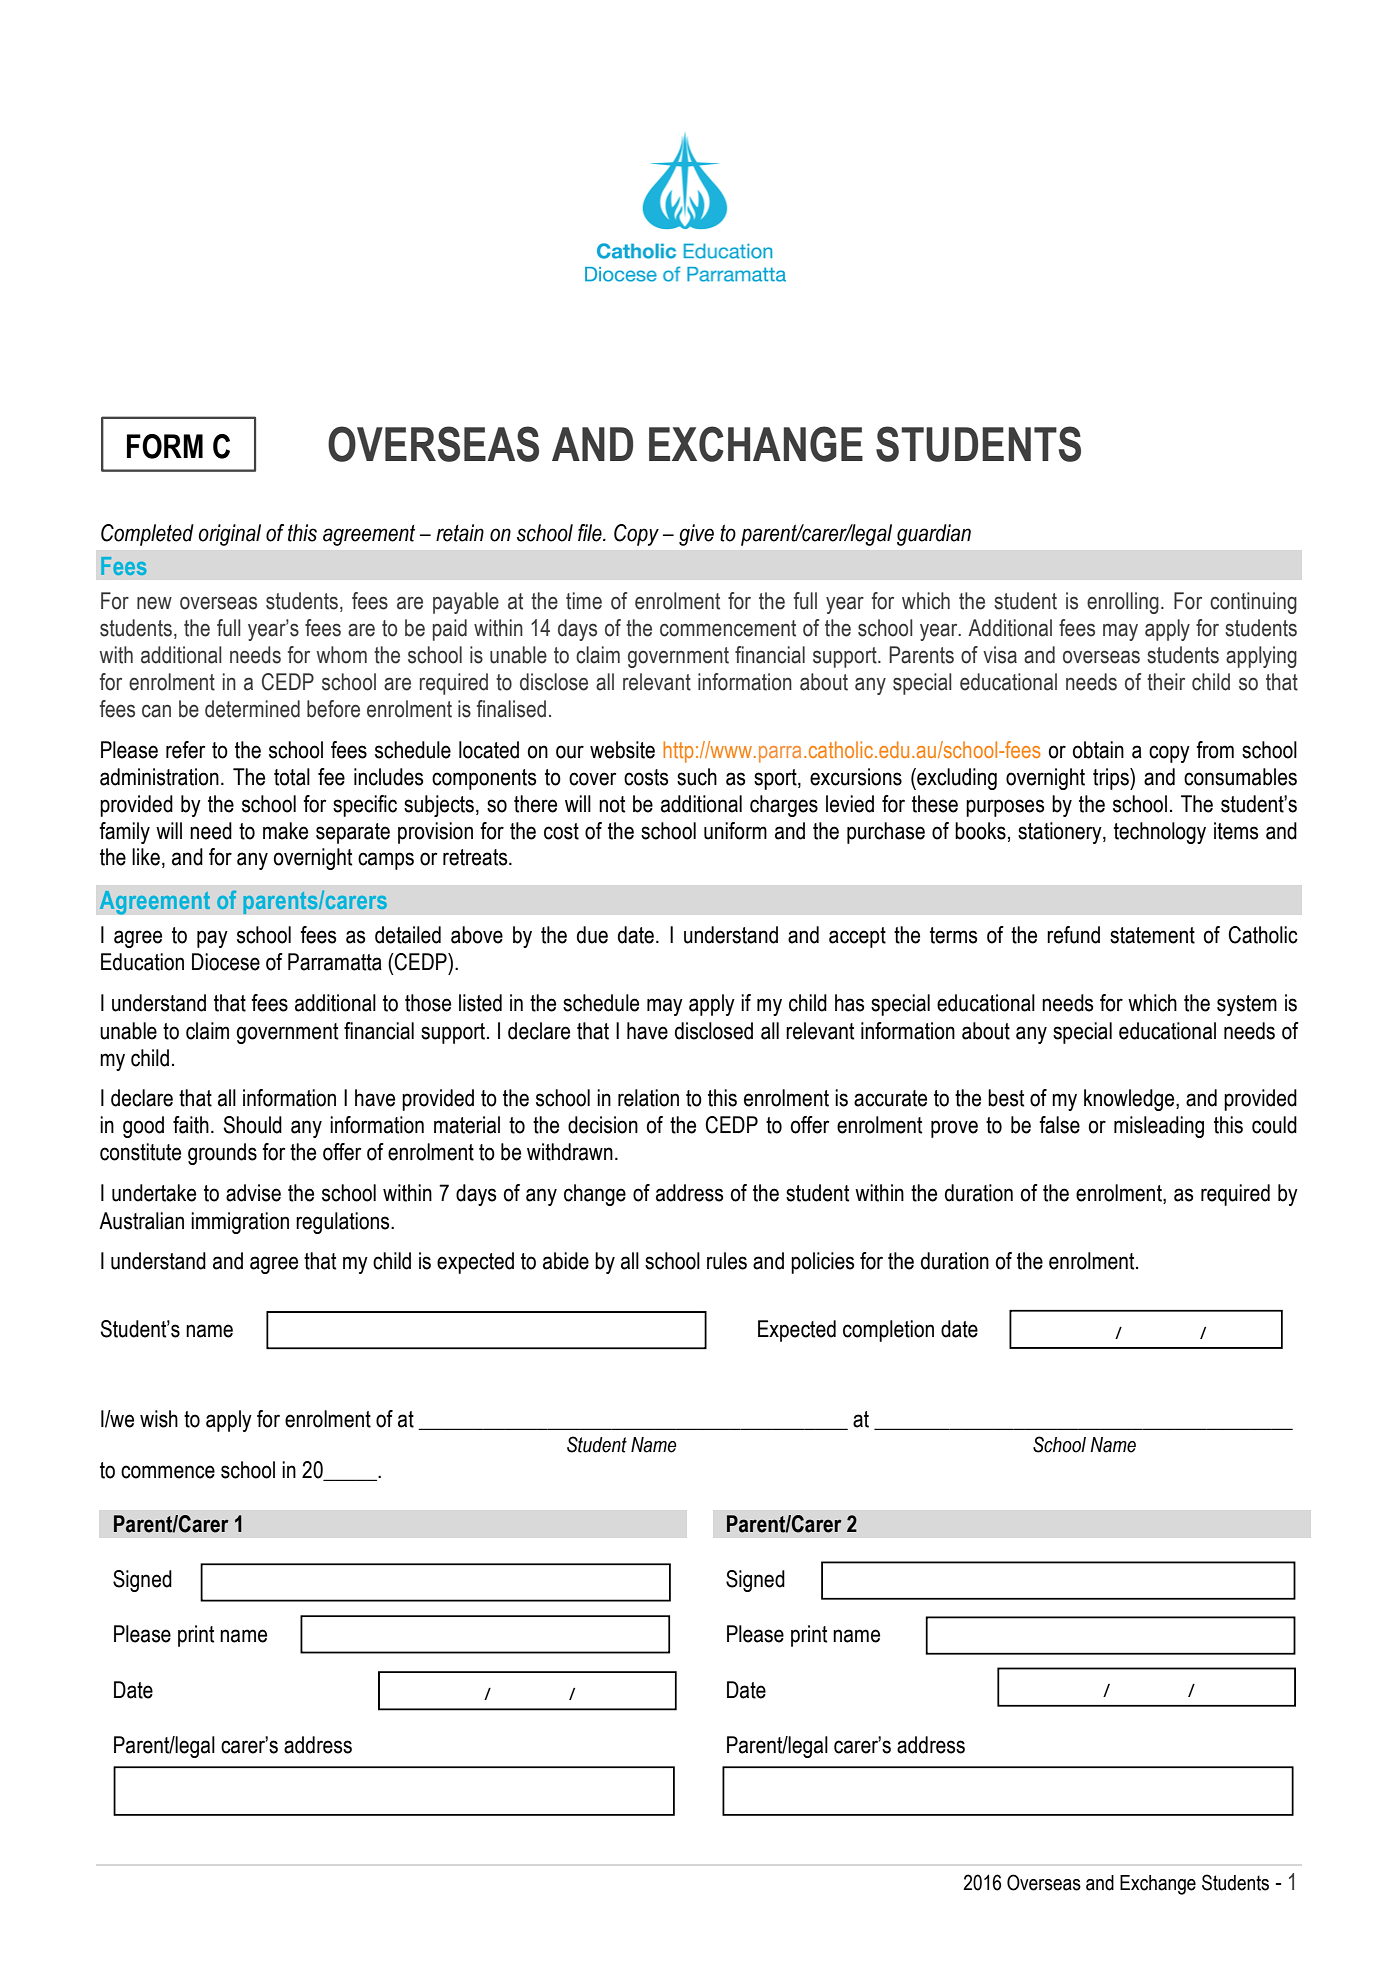 The height and width of the screenshot is (1978, 1398). Describe the element at coordinates (697, 777) in the screenshot. I see `such` at that location.
